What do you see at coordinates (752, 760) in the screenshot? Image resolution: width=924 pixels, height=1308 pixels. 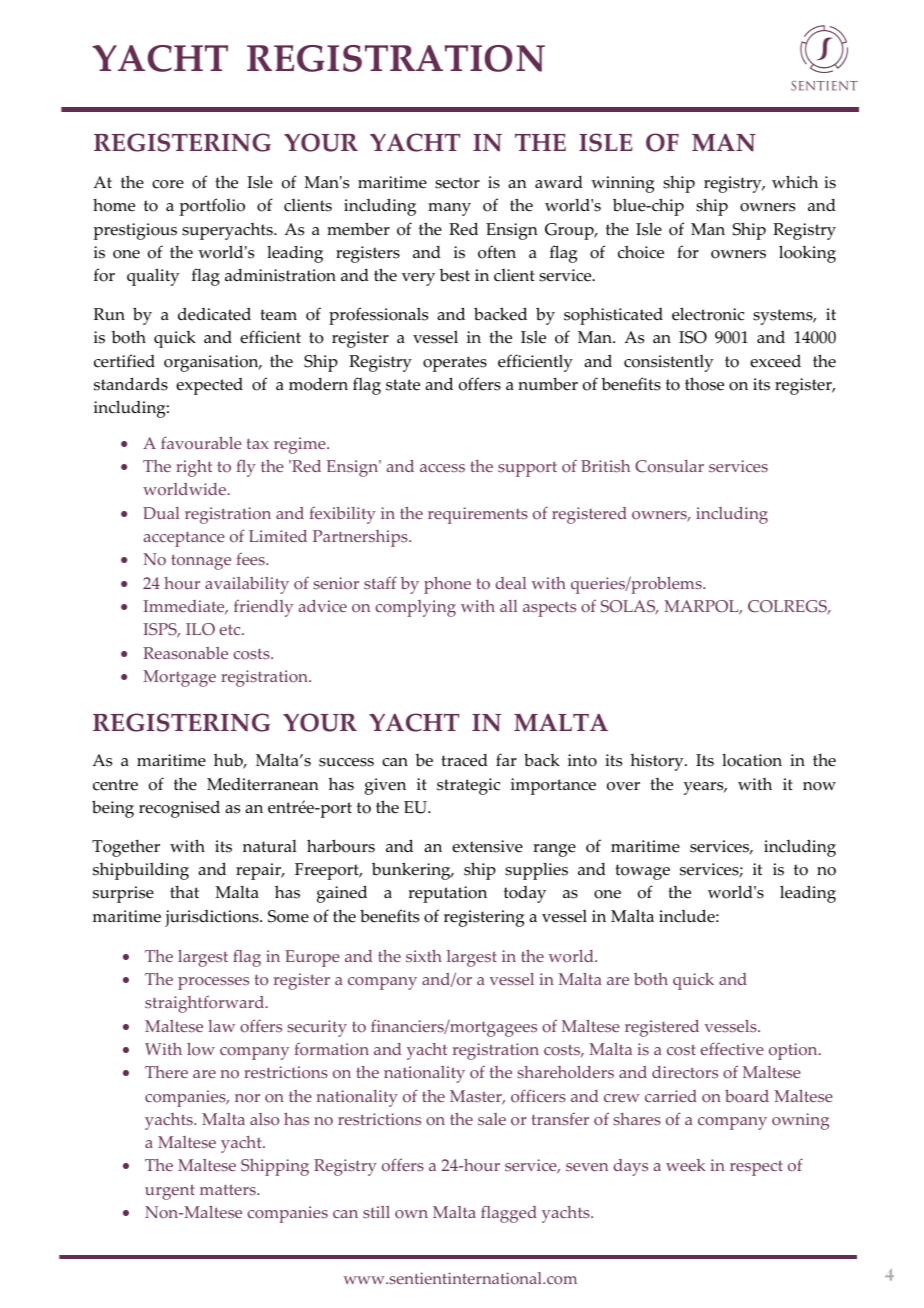 I see `location` at bounding box center [752, 760].
